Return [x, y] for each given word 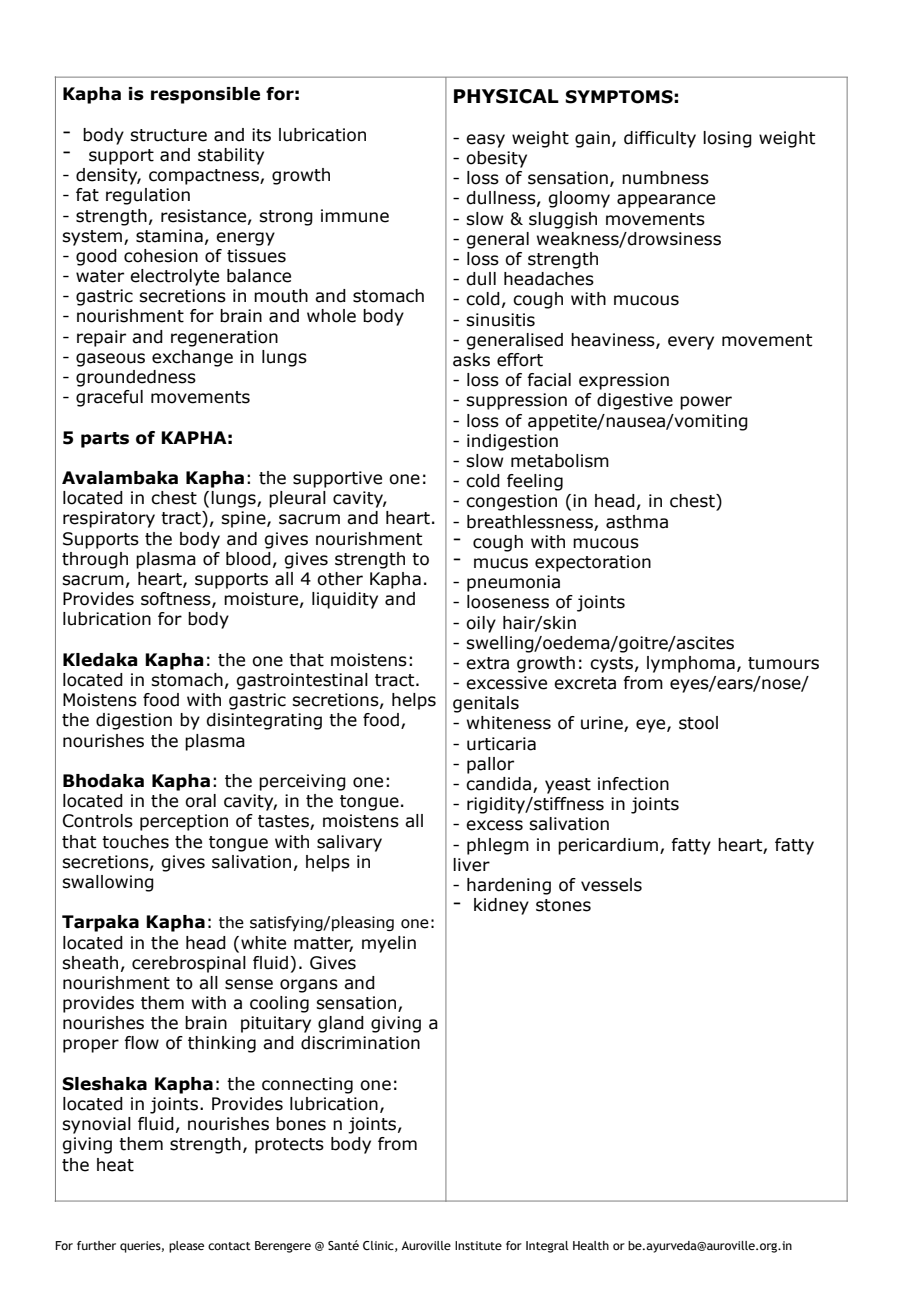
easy [485, 141]
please [186, 1247]
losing [727, 139]
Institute [478, 1245]
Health [591, 1245]
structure [168, 135]
